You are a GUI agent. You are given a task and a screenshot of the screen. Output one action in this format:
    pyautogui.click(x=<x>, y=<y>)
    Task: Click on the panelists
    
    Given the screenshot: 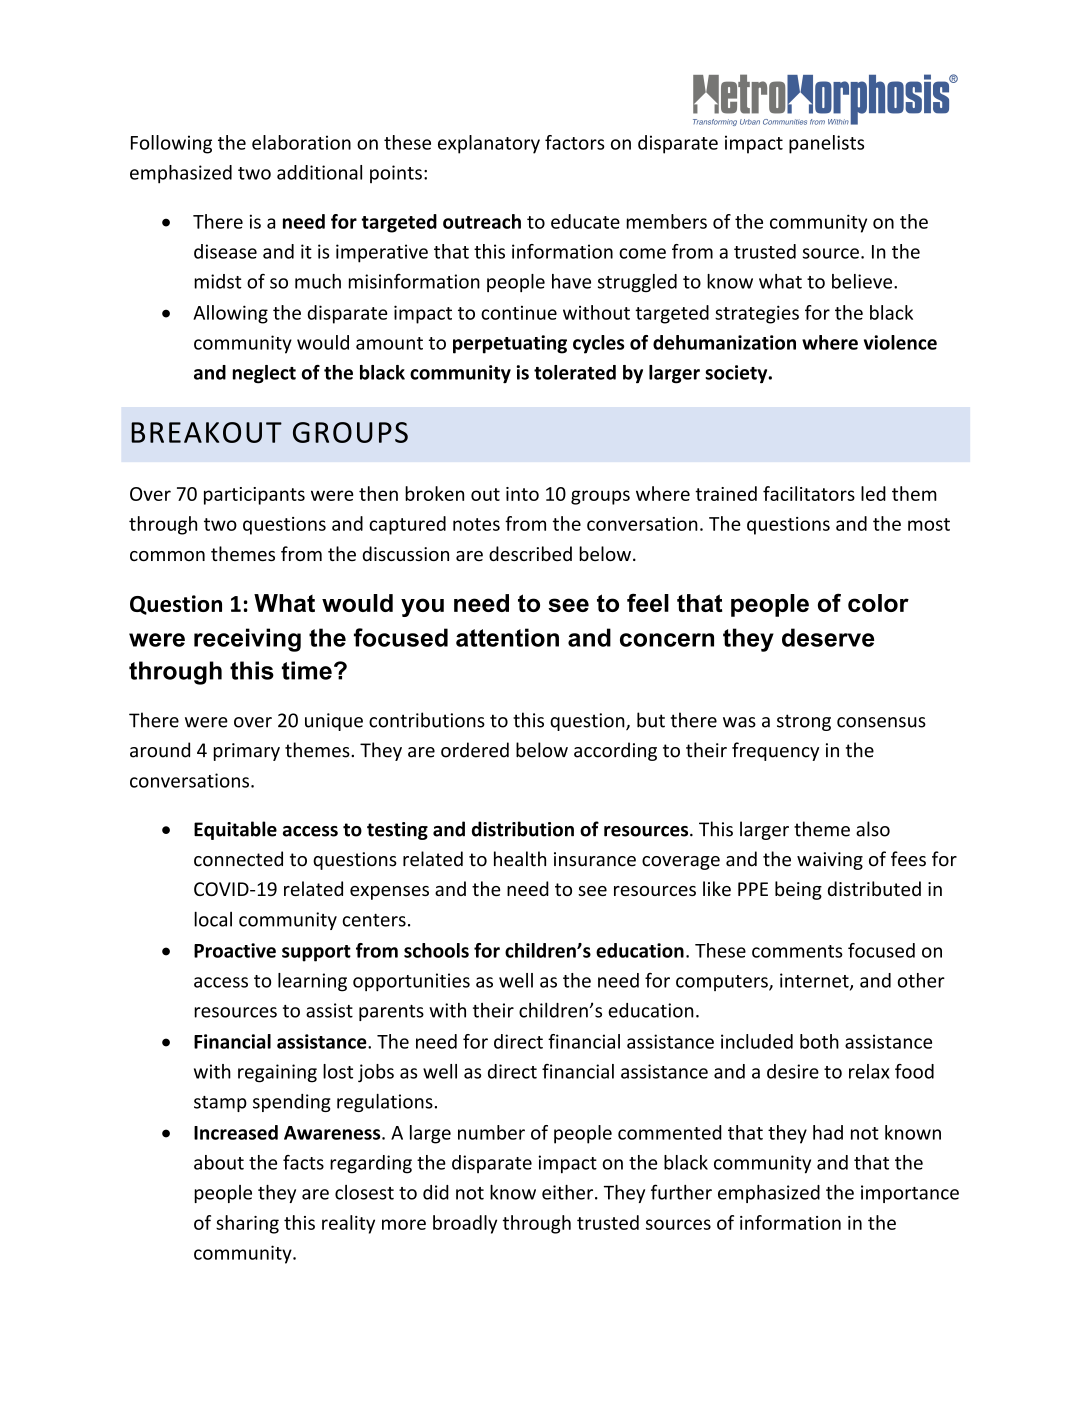 What is the action you would take?
    pyautogui.click(x=826, y=144)
